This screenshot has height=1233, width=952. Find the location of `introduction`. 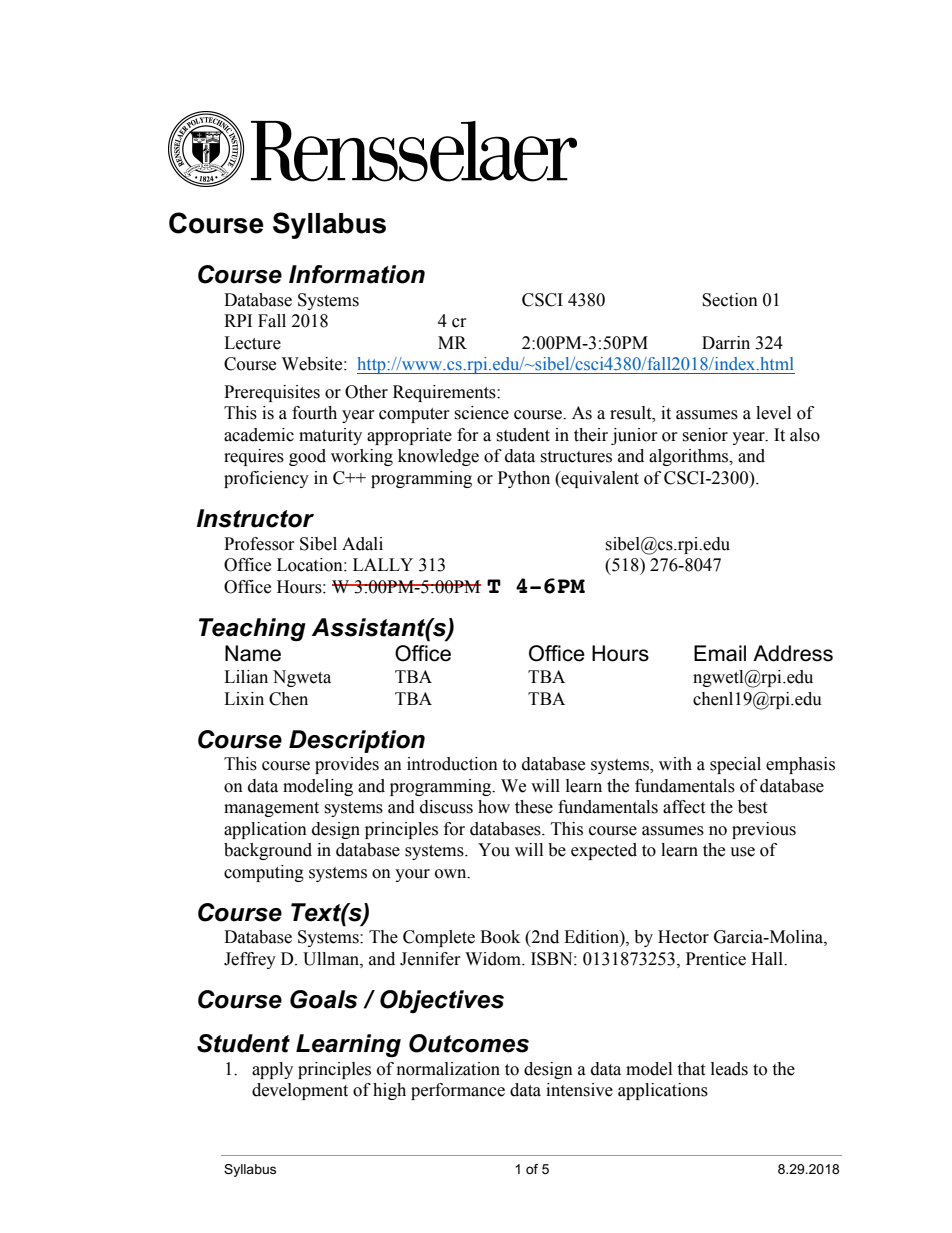

introduction is located at coordinates (452, 764).
